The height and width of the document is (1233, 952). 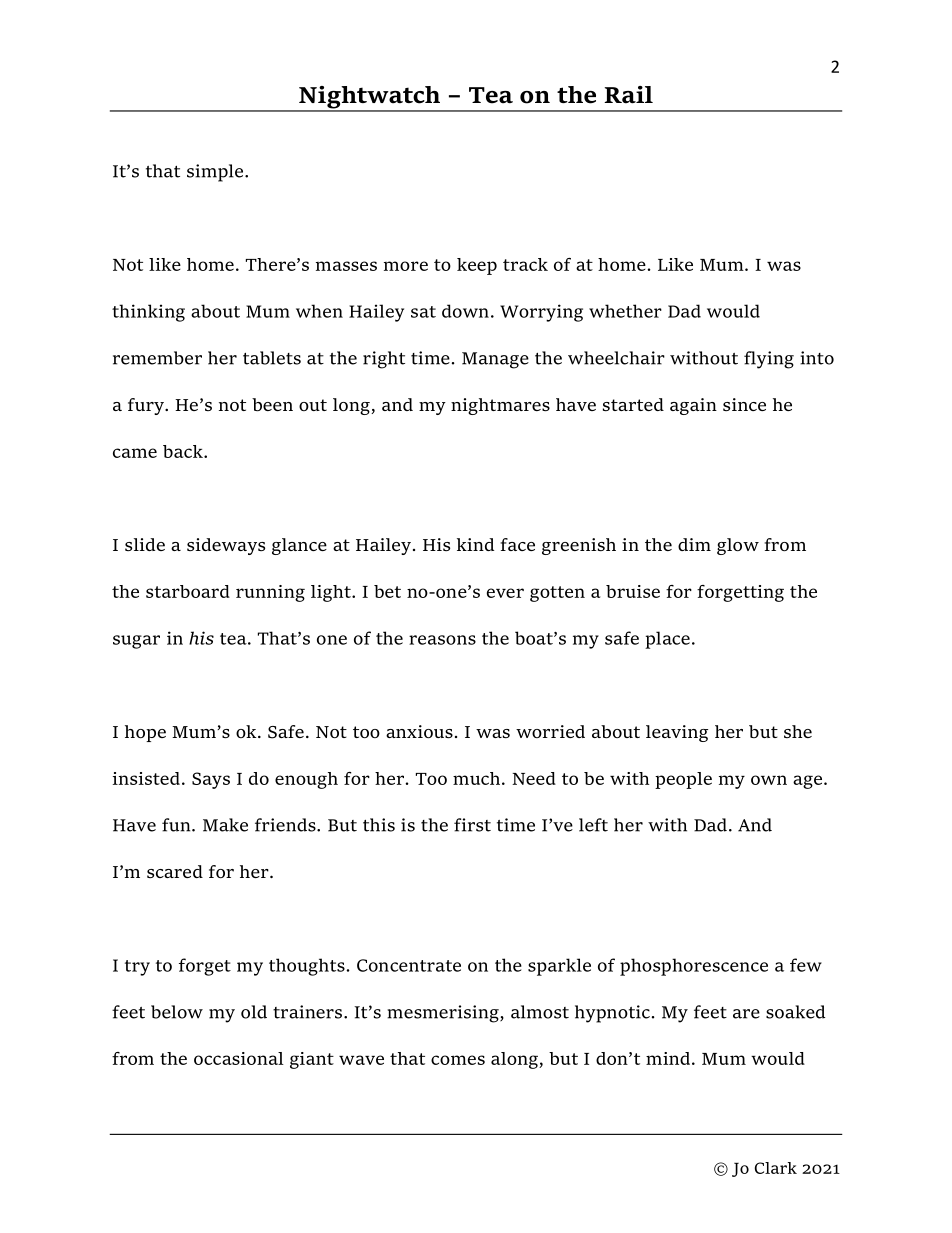 What do you see at coordinates (188, 591) in the document?
I see `starboard` at bounding box center [188, 591].
